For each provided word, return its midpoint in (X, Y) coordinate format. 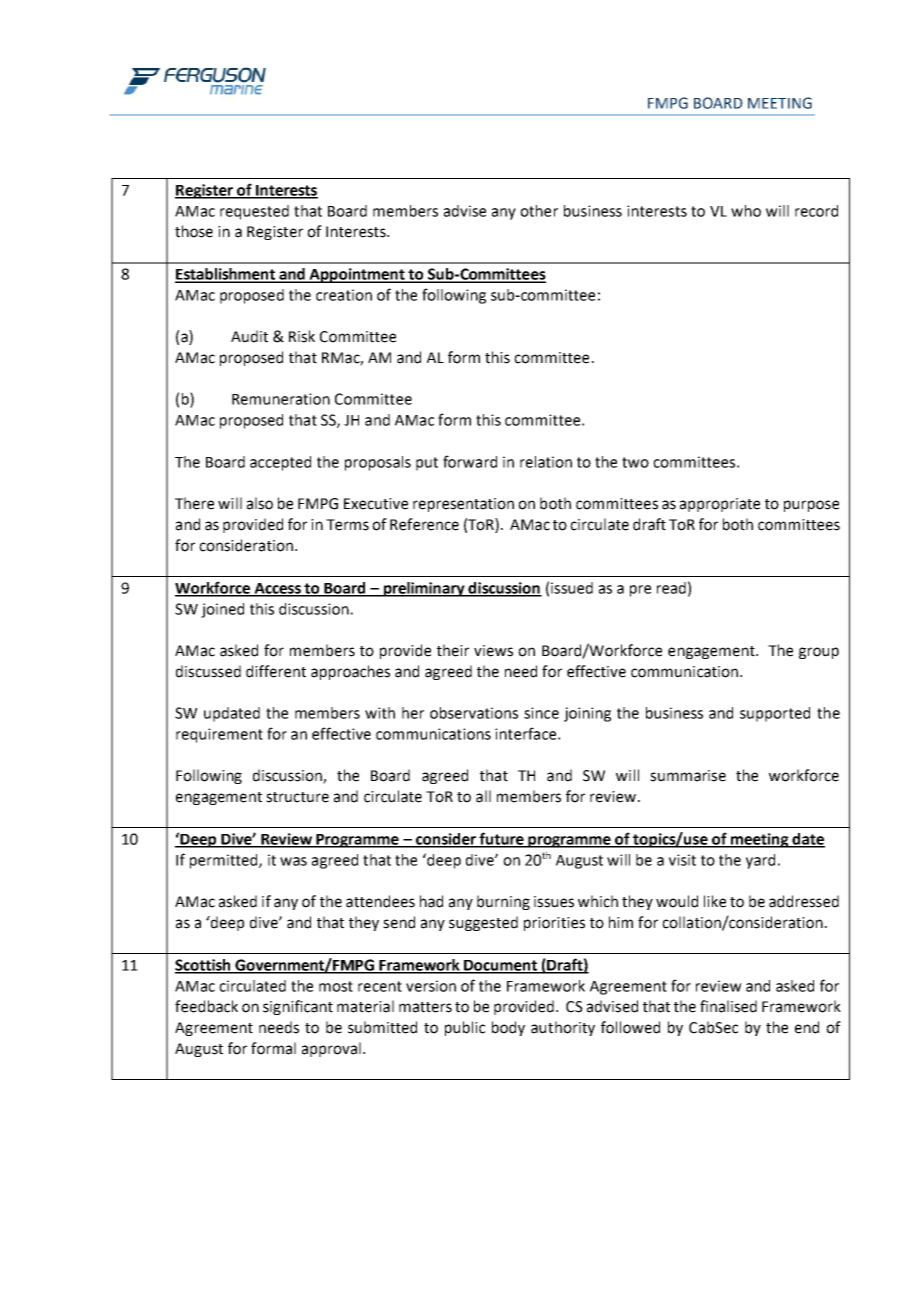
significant (298, 1007)
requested (254, 212)
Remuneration (281, 399)
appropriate (720, 505)
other (539, 211)
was (293, 861)
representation (463, 505)
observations (474, 713)
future (501, 839)
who (746, 211)
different (276, 671)
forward (470, 461)
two (635, 462)
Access (277, 589)
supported (775, 714)
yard (760, 861)
